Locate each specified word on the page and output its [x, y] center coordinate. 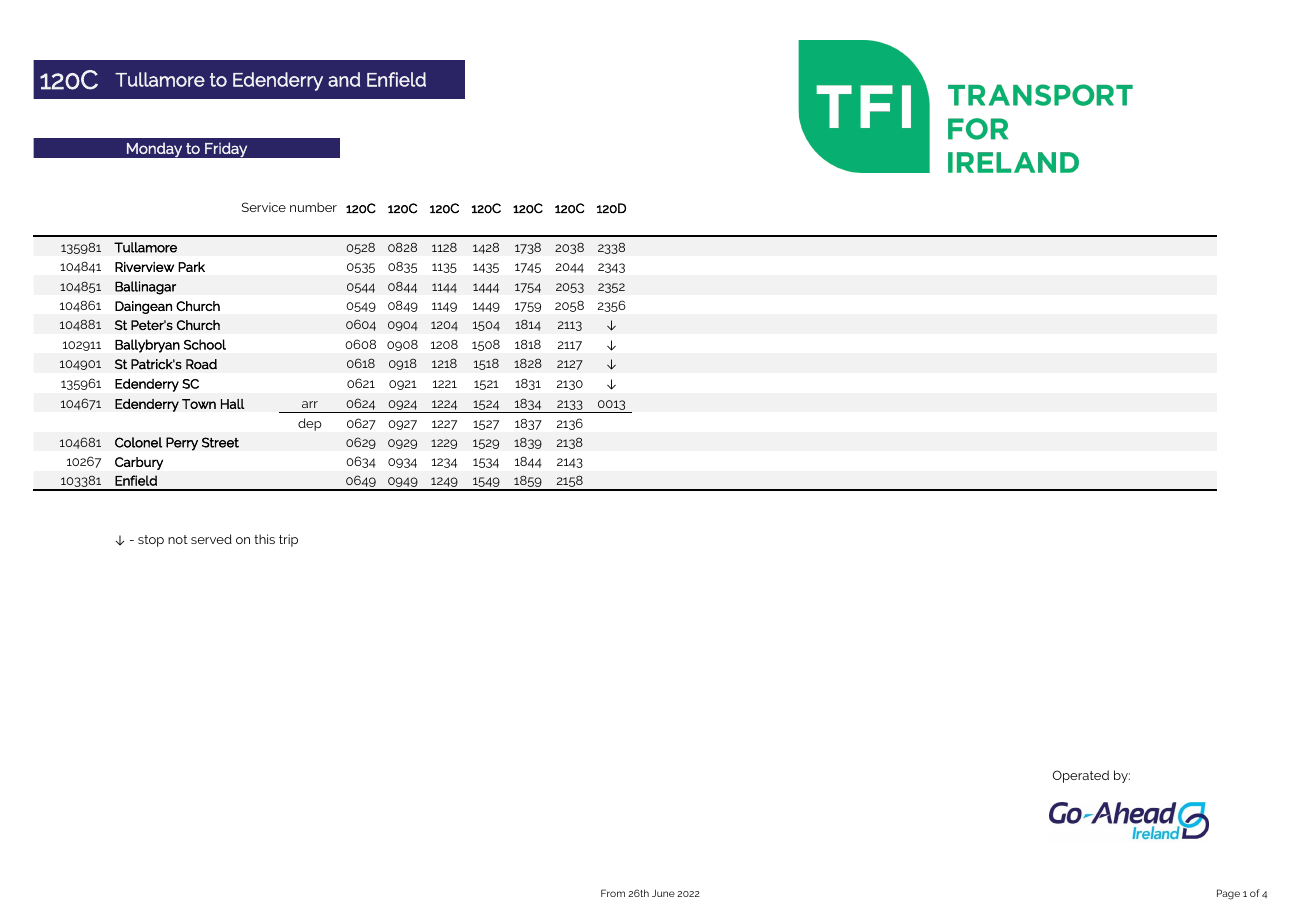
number [313, 207]
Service [264, 207]
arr [310, 404]
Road [201, 364]
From [613, 893]
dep [310, 424]
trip [288, 540]
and [344, 79]
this [264, 539]
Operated [1081, 776]
